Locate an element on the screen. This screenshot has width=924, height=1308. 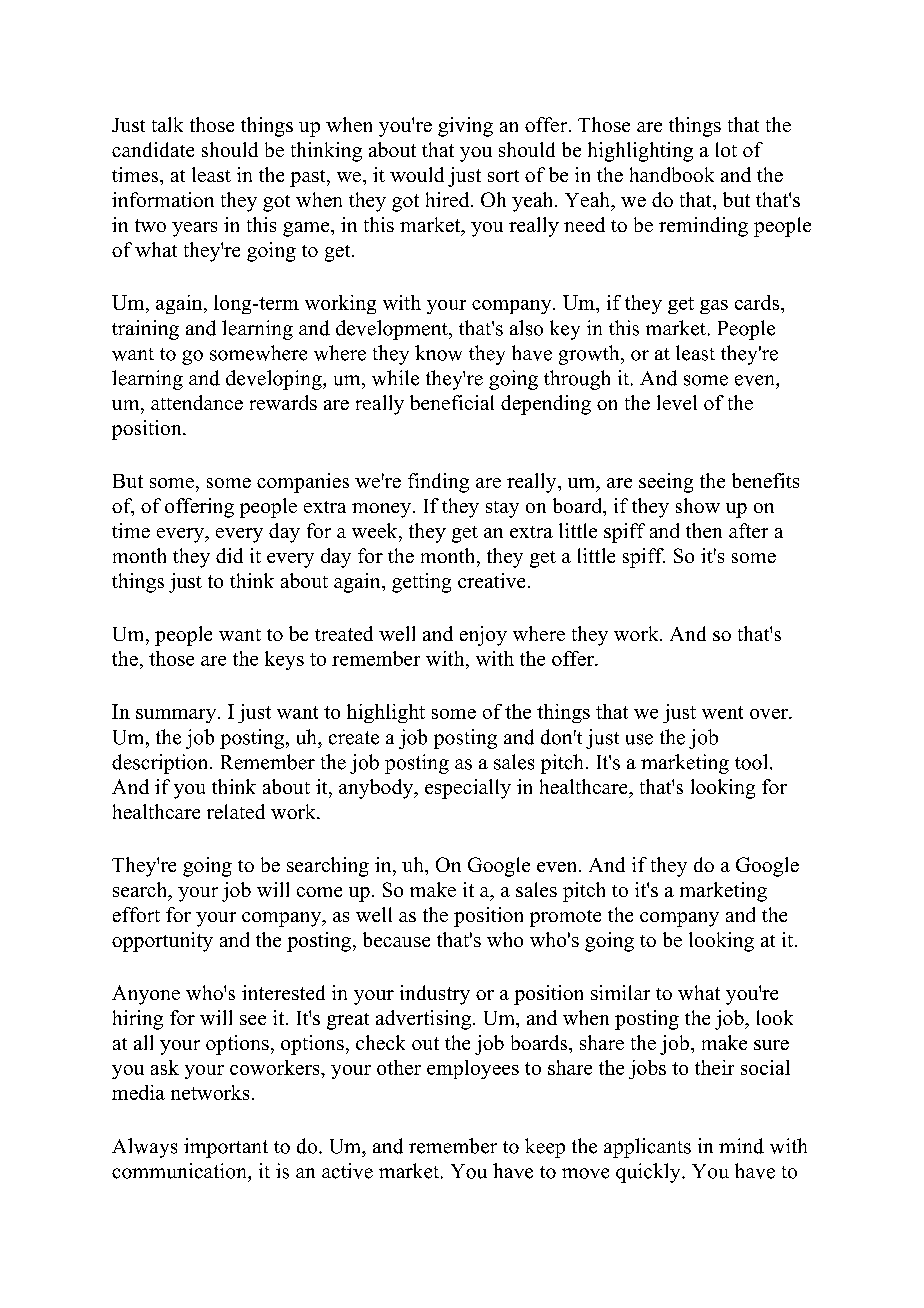
companies is located at coordinates (303, 483).
